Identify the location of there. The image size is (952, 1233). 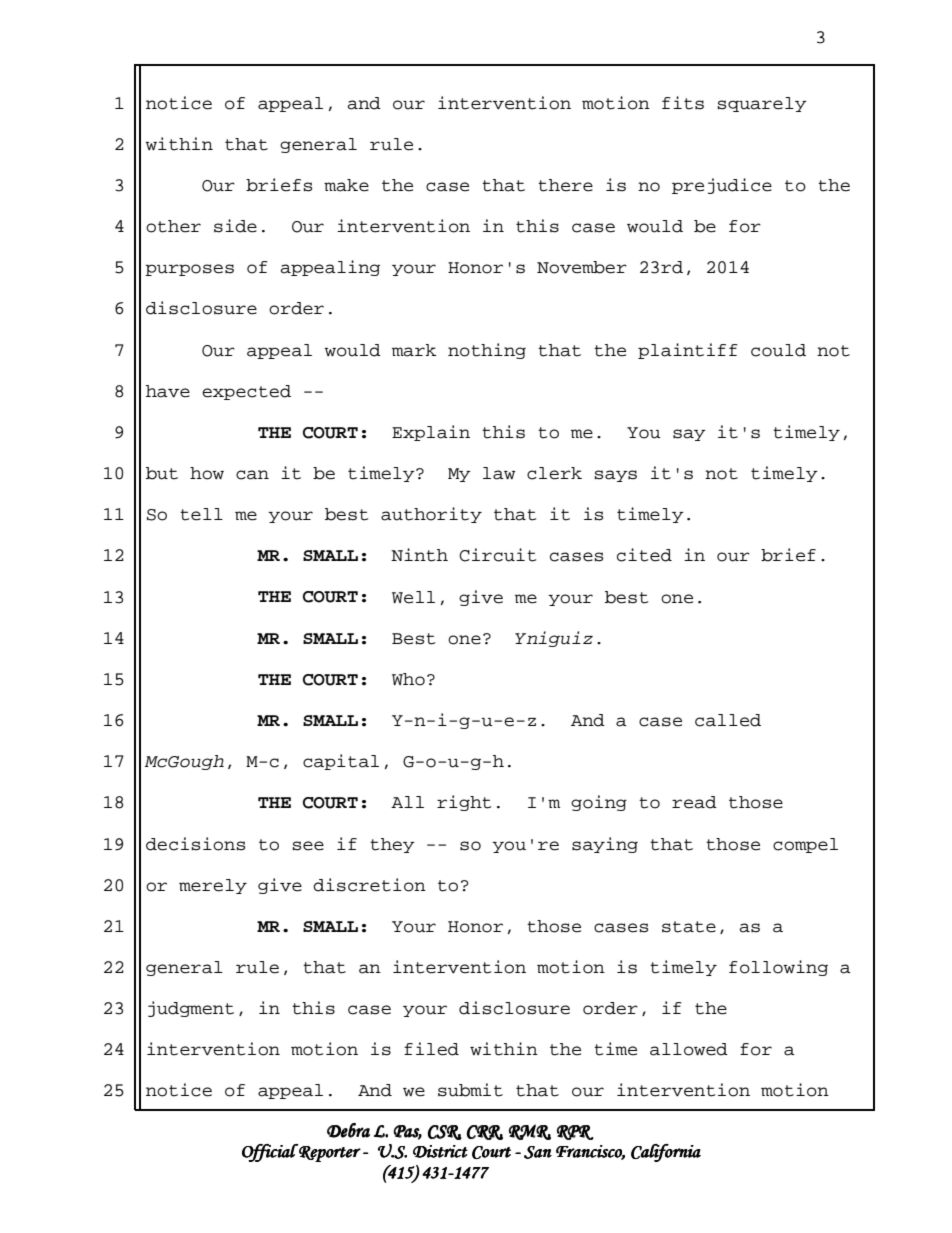
(565, 185).
